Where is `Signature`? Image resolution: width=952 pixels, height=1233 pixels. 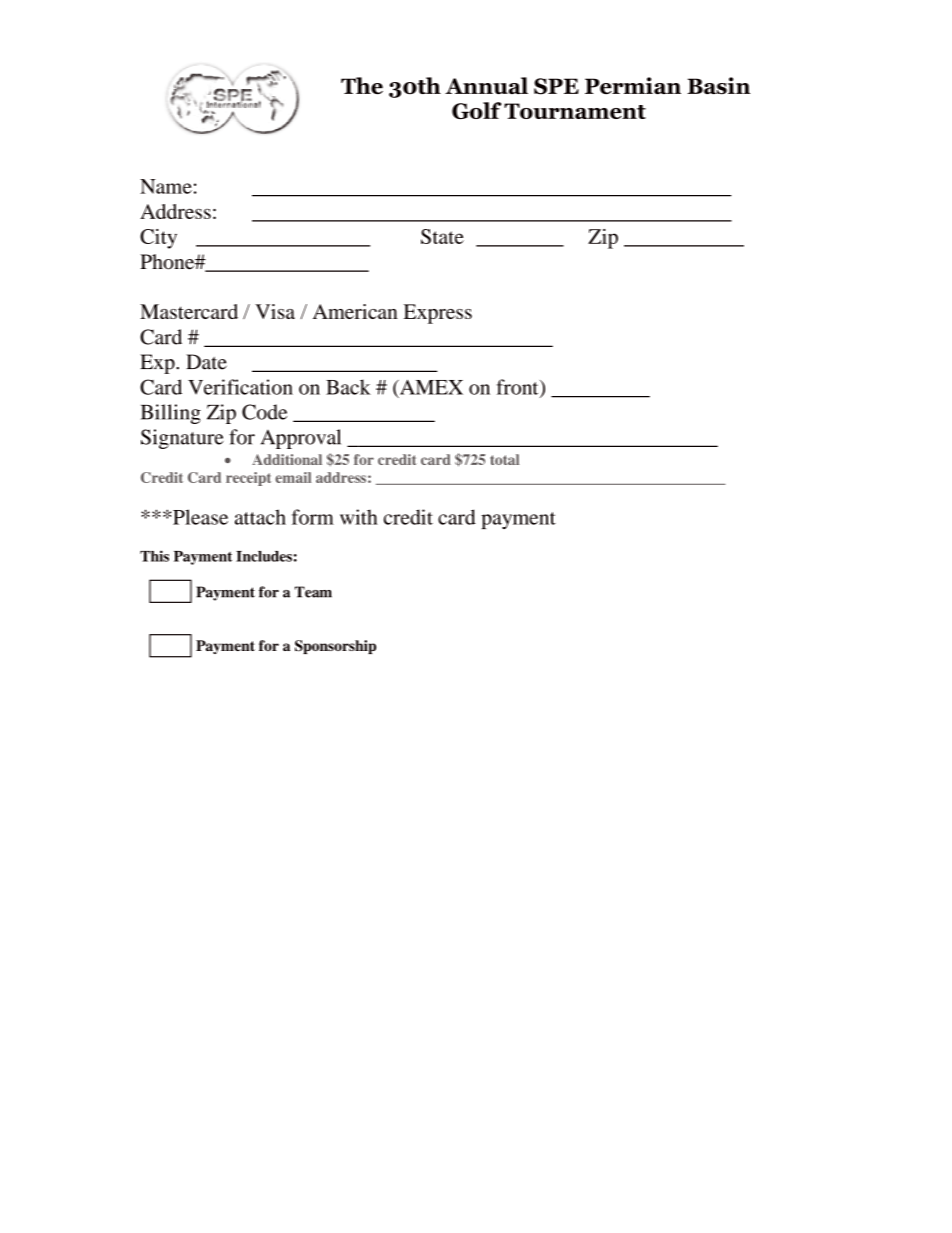
Signature is located at coordinates (182, 439).
